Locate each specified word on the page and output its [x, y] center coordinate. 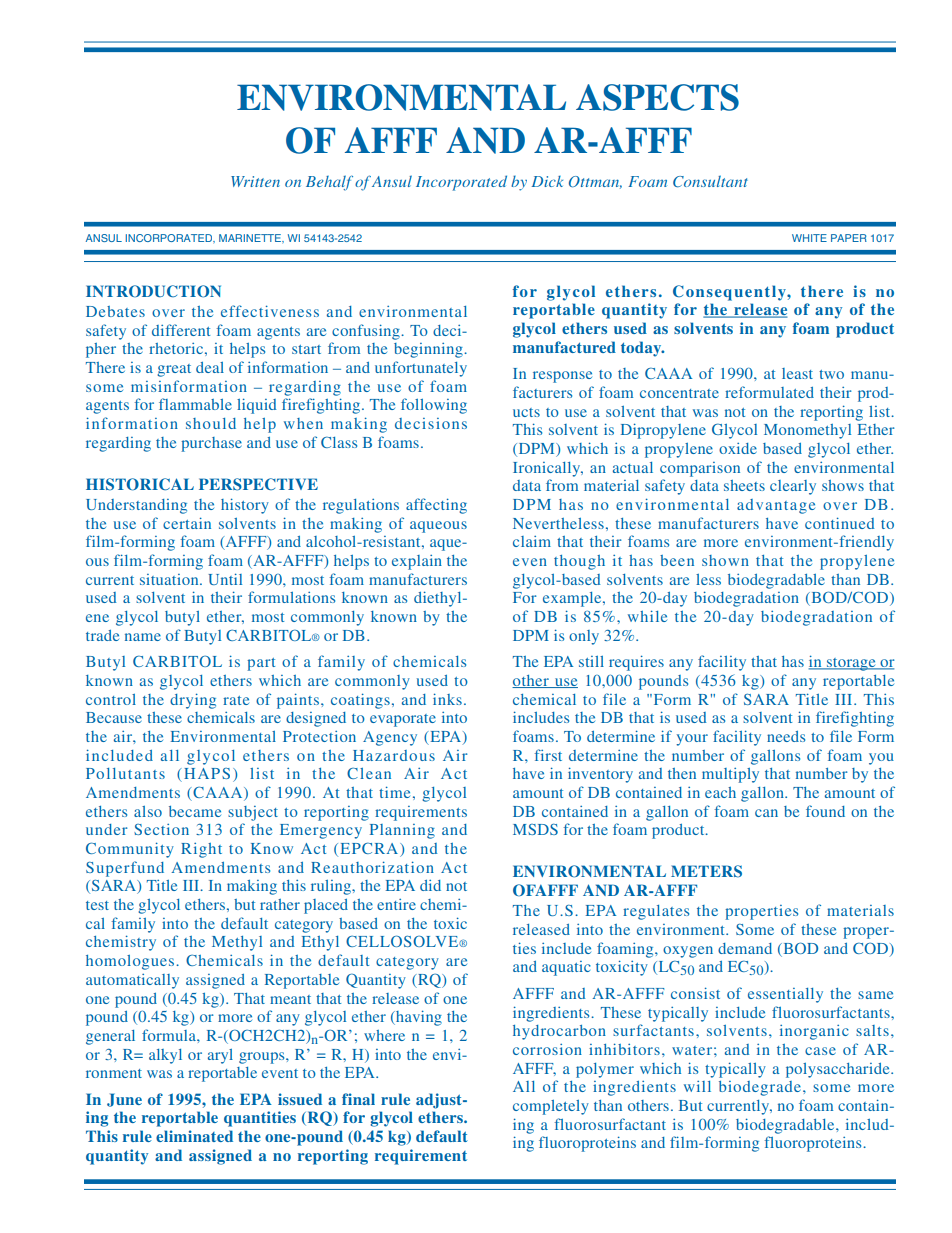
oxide [738, 448]
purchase [211, 444]
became [195, 811]
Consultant [710, 181]
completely [551, 1107]
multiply [730, 775]
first [548, 755]
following [434, 406]
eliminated [194, 1136]
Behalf [329, 183]
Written [255, 181]
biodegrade [760, 1088]
